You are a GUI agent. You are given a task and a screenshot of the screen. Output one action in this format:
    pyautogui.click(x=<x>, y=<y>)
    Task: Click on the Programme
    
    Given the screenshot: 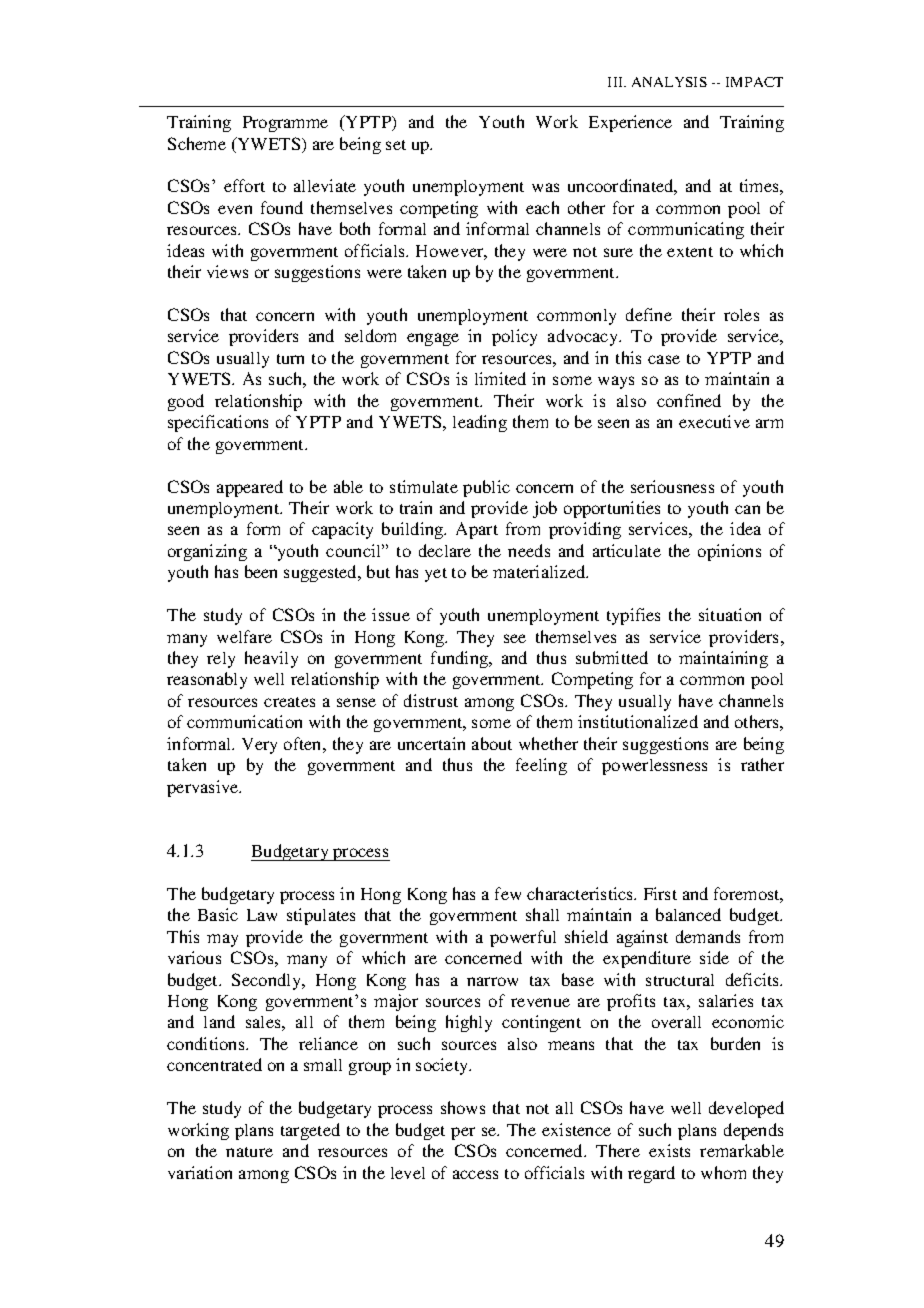 What is the action you would take?
    pyautogui.click(x=285, y=124)
